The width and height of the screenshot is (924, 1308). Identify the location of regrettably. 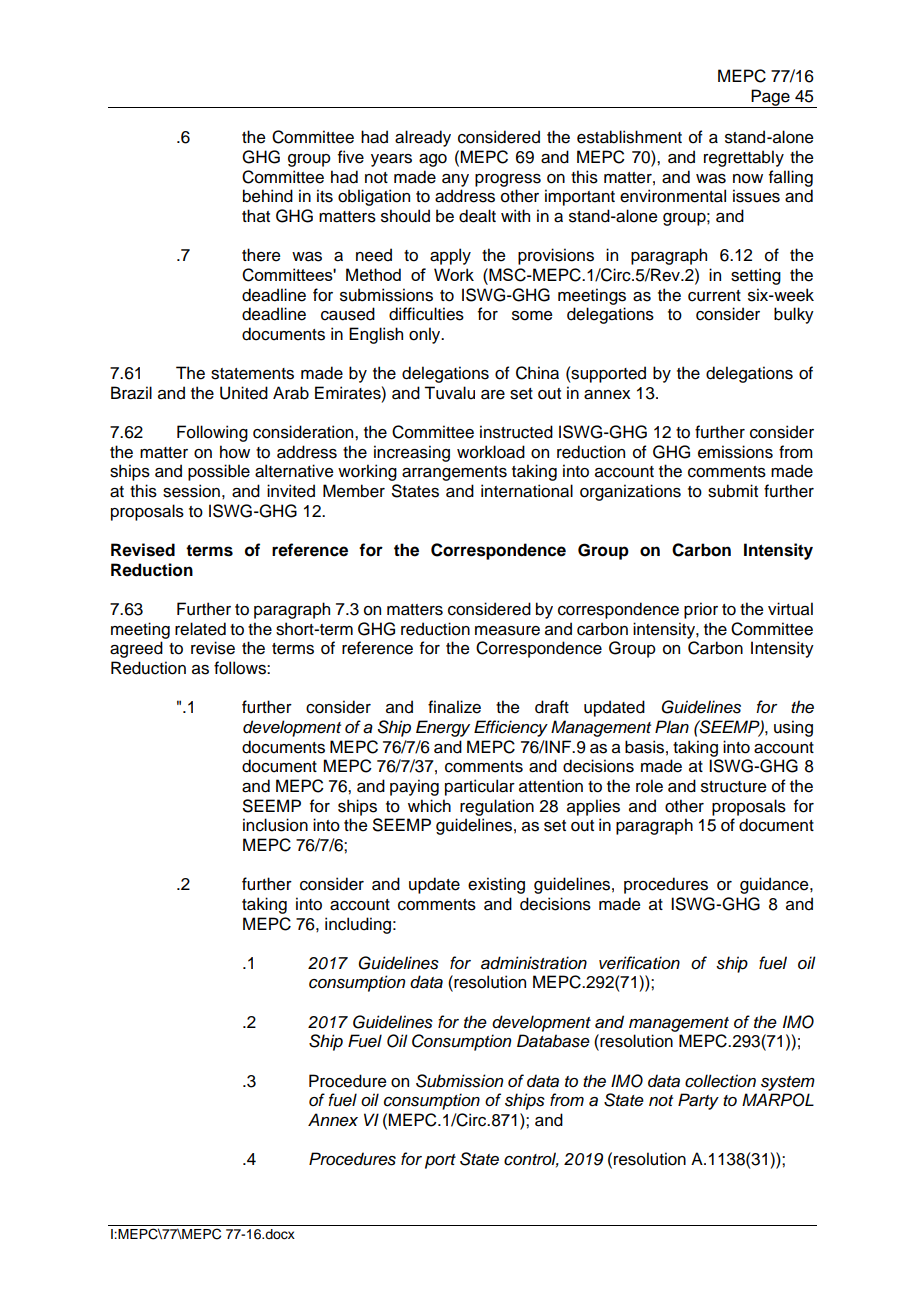
(744, 158).
